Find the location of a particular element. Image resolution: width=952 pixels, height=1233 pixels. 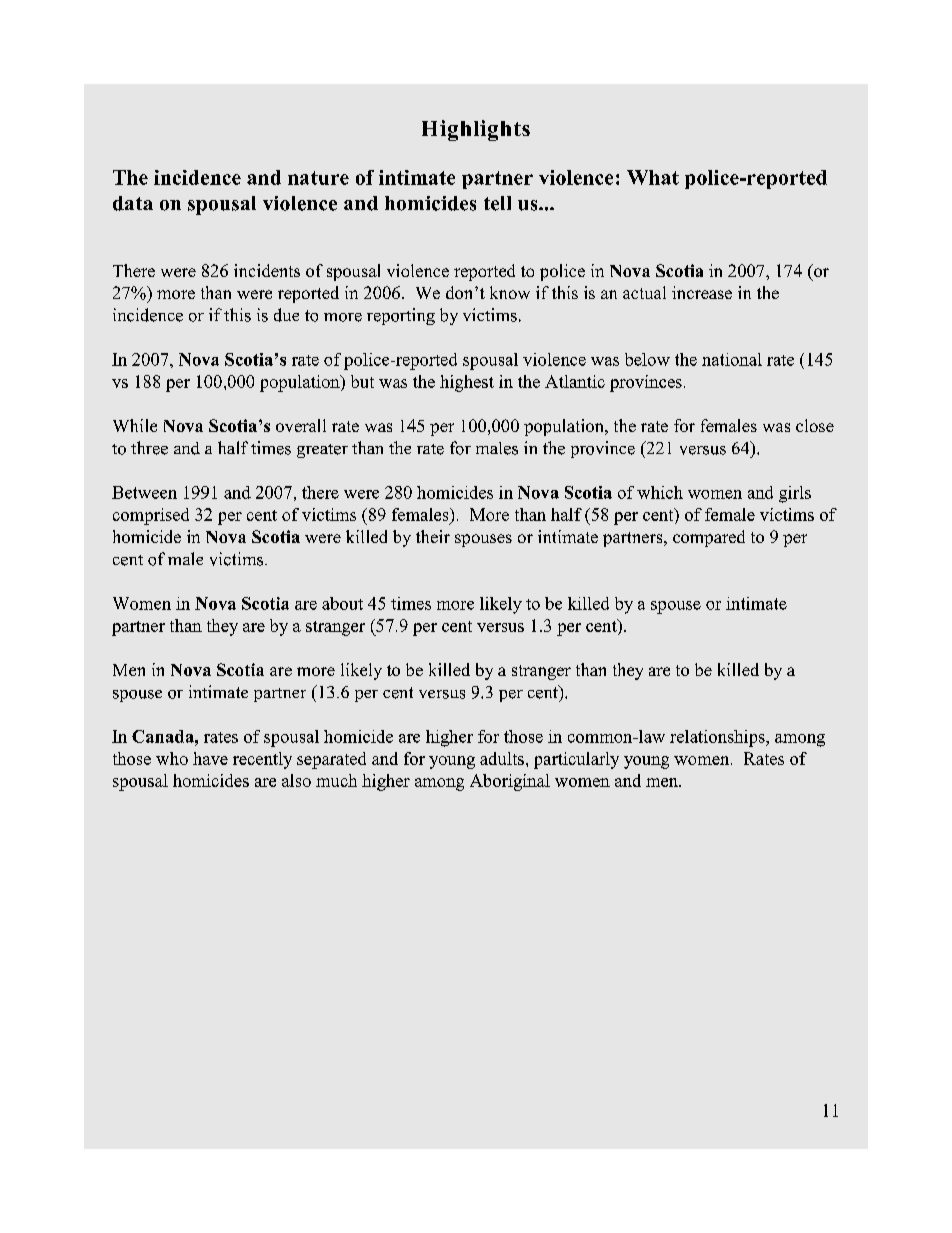

three is located at coordinates (149, 448).
